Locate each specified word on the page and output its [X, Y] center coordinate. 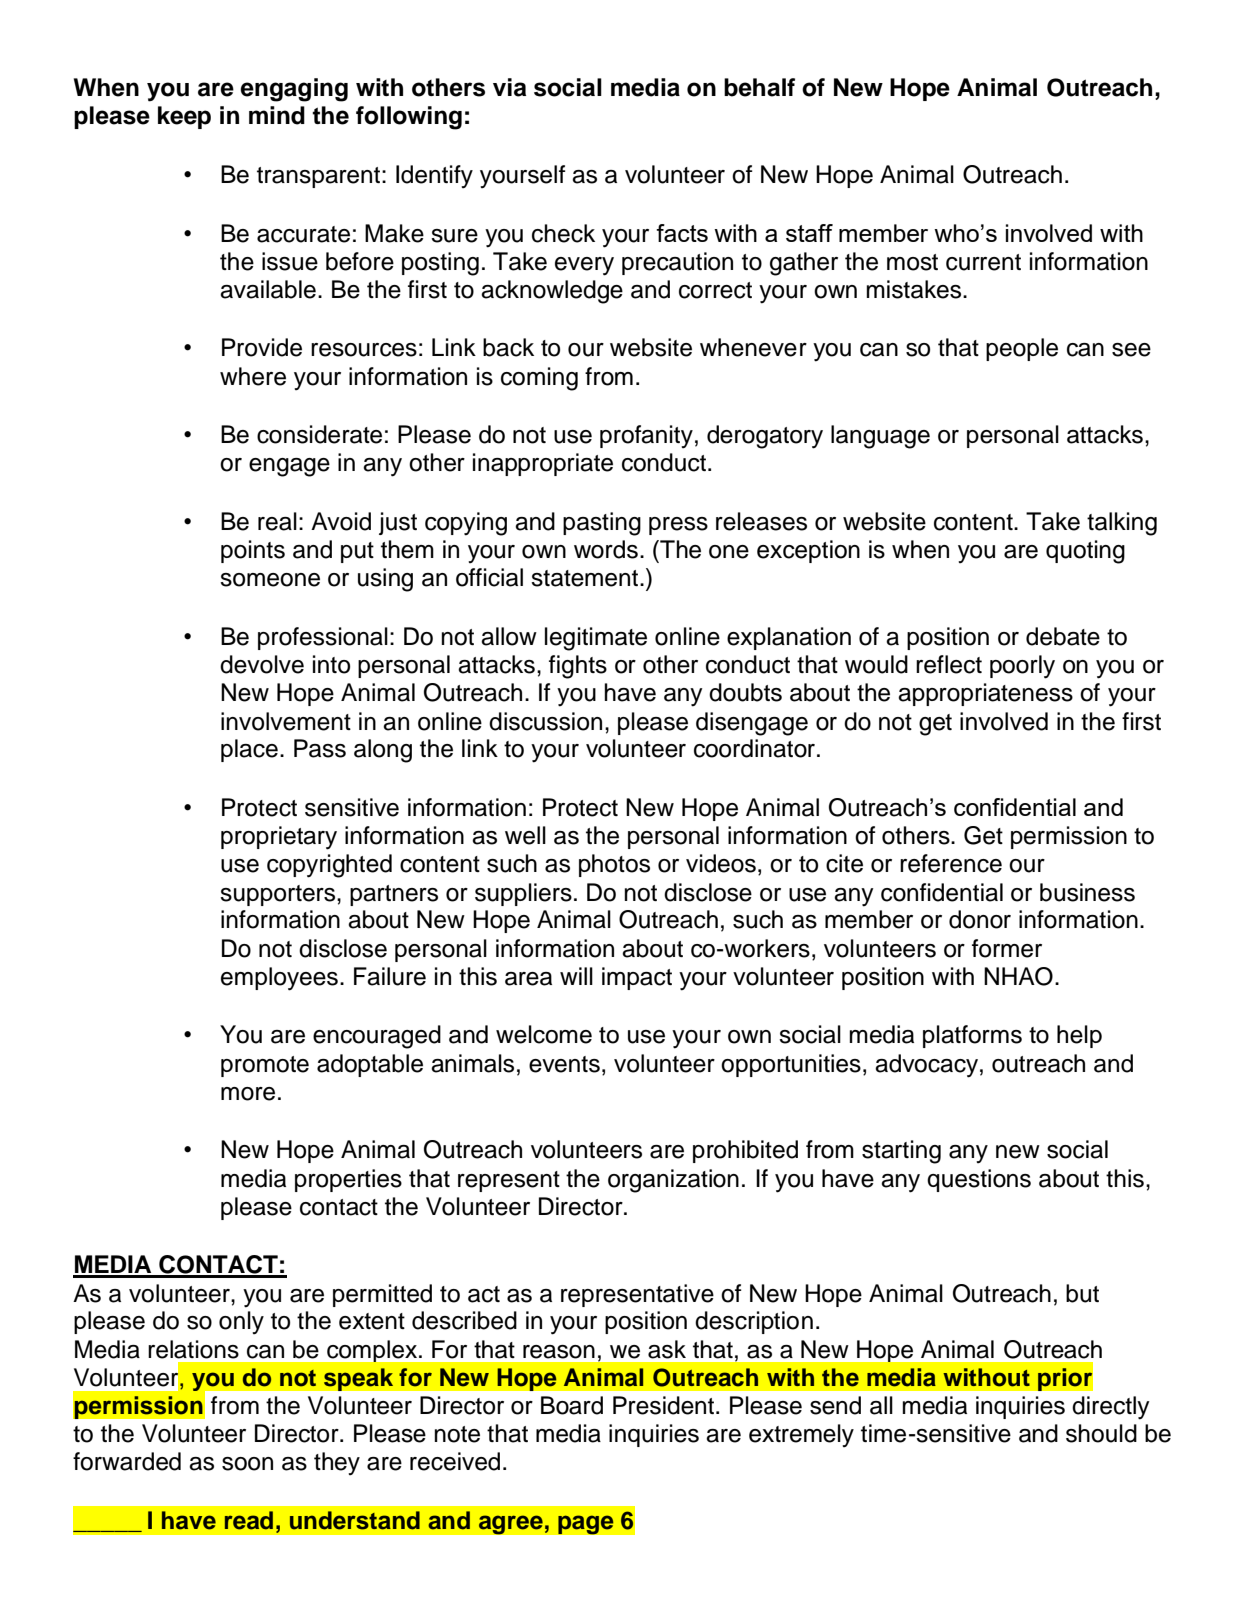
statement [586, 578]
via [509, 87]
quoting [1085, 552]
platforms [972, 1036]
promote [265, 1066]
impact [637, 978]
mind [277, 115]
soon [247, 1464]
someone [270, 580]
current [983, 262]
